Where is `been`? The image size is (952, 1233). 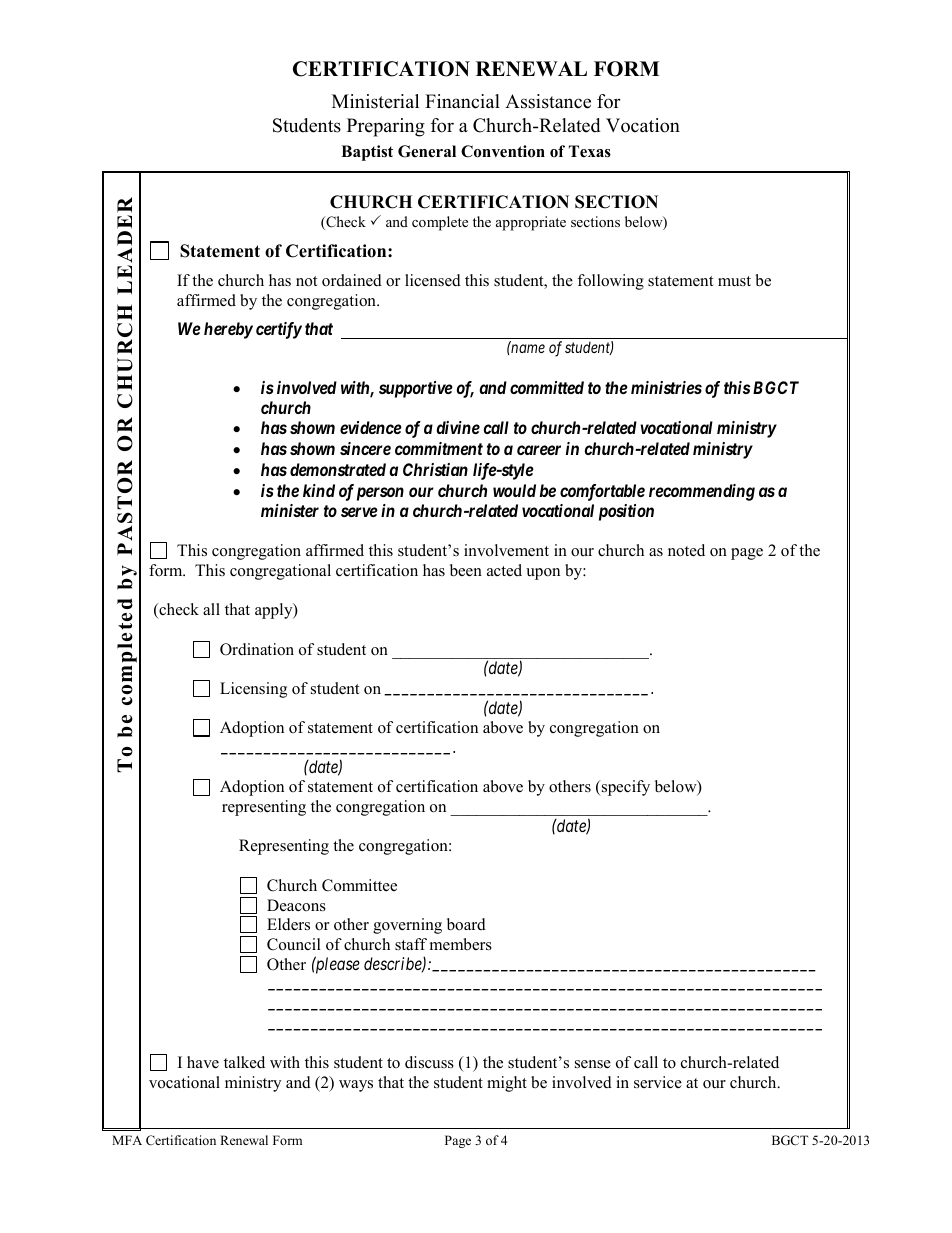 been is located at coordinates (466, 570).
